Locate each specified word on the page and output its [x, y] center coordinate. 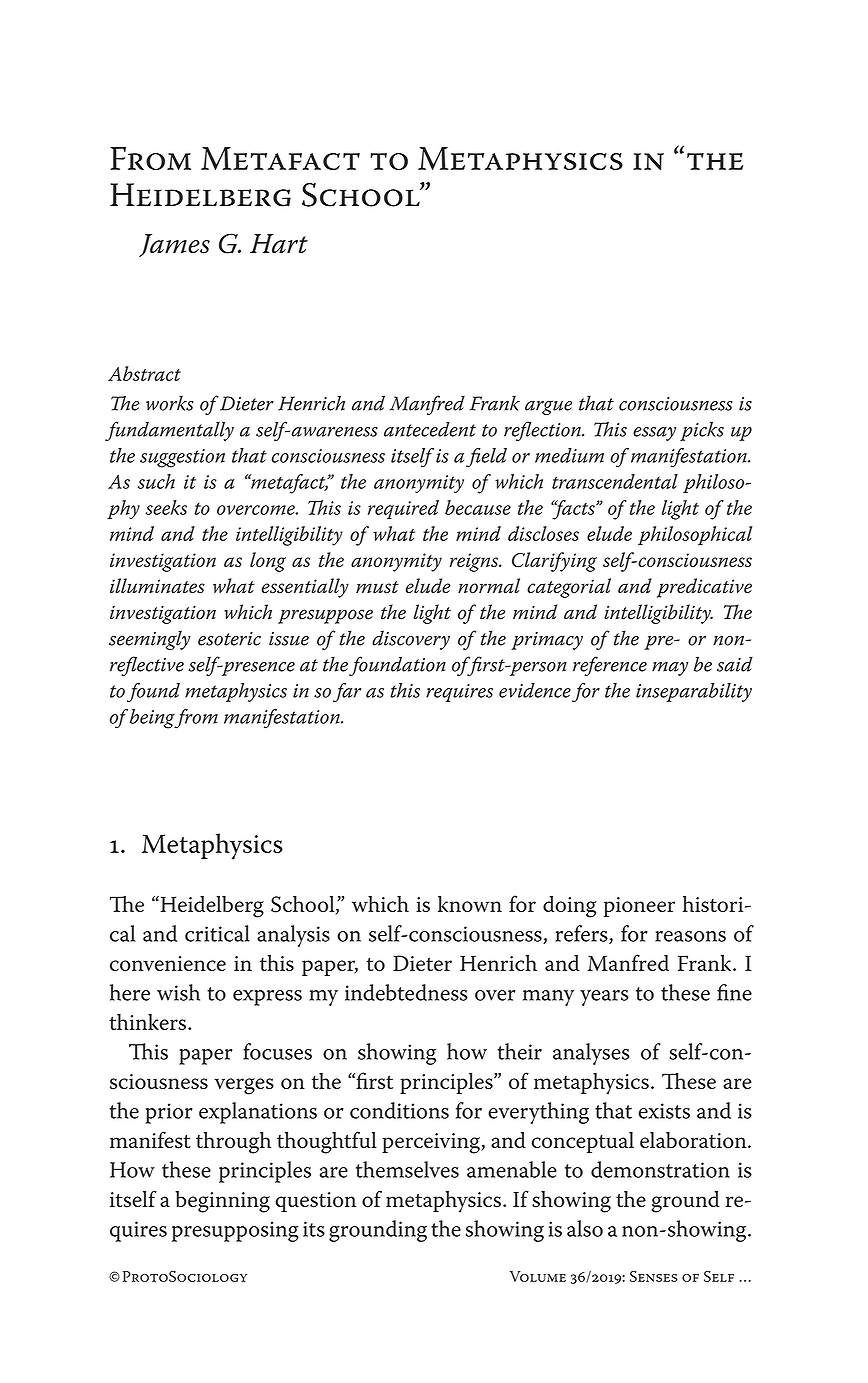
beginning [222, 1202]
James [174, 245]
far [347, 692]
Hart [279, 244]
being [153, 719]
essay [654, 434]
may [670, 669]
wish [178, 992]
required [403, 509]
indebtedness [406, 992]
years [604, 998]
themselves [407, 1169]
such [156, 481]
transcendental [615, 481]
